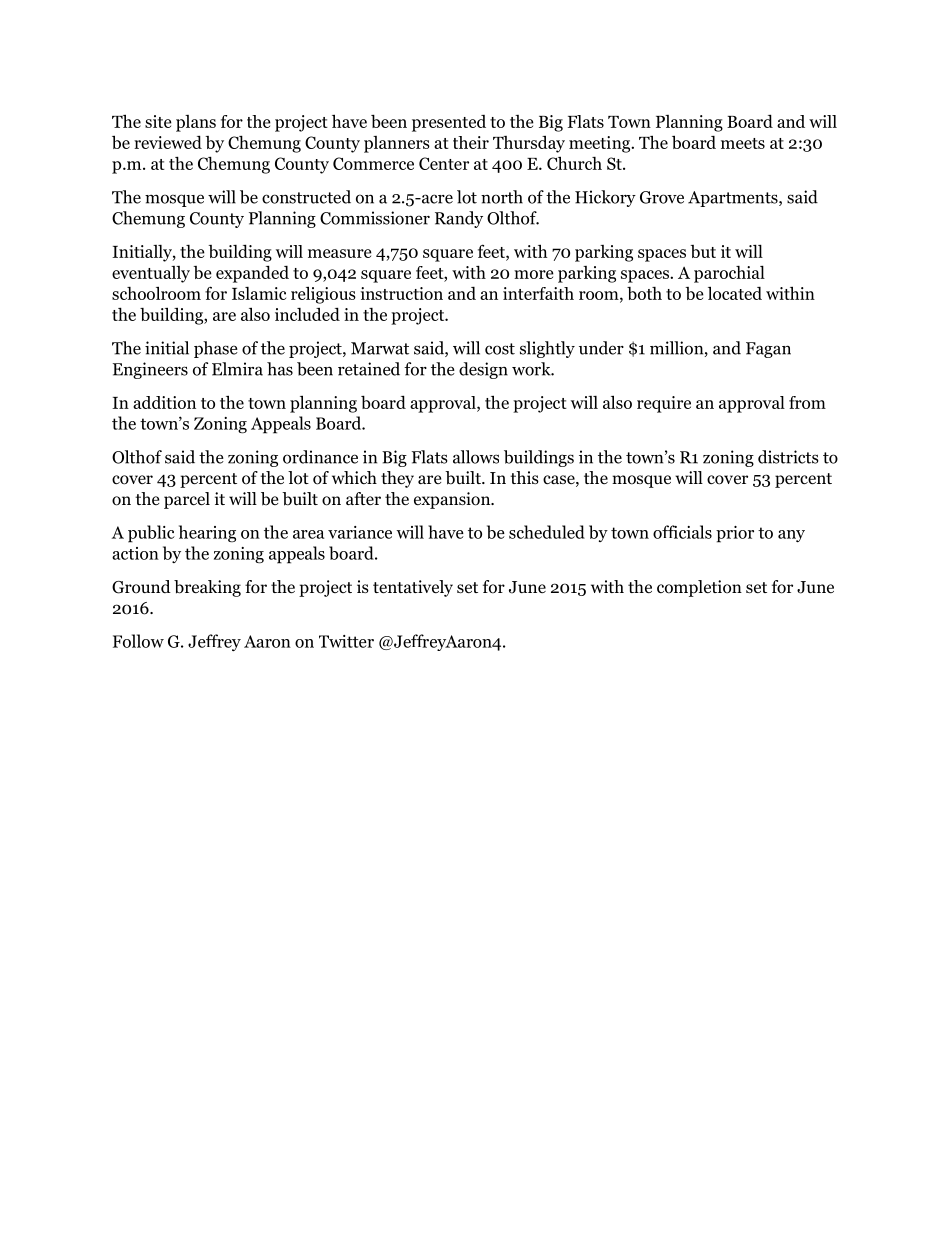  What do you see at coordinates (483, 370) in the page?
I see `design` at bounding box center [483, 370].
